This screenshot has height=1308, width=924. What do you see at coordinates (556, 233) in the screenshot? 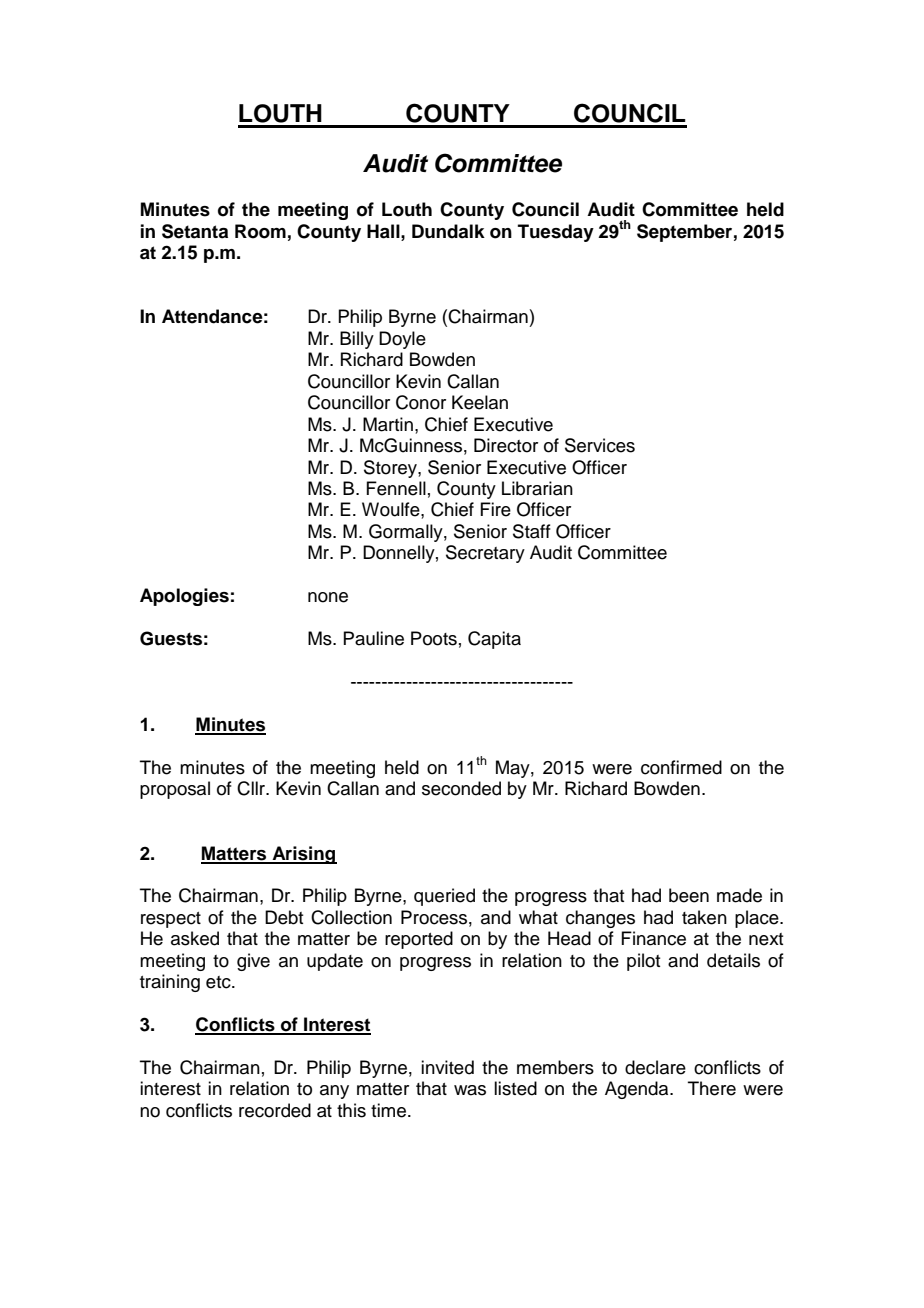
I see `Tuesday` at bounding box center [556, 233].
